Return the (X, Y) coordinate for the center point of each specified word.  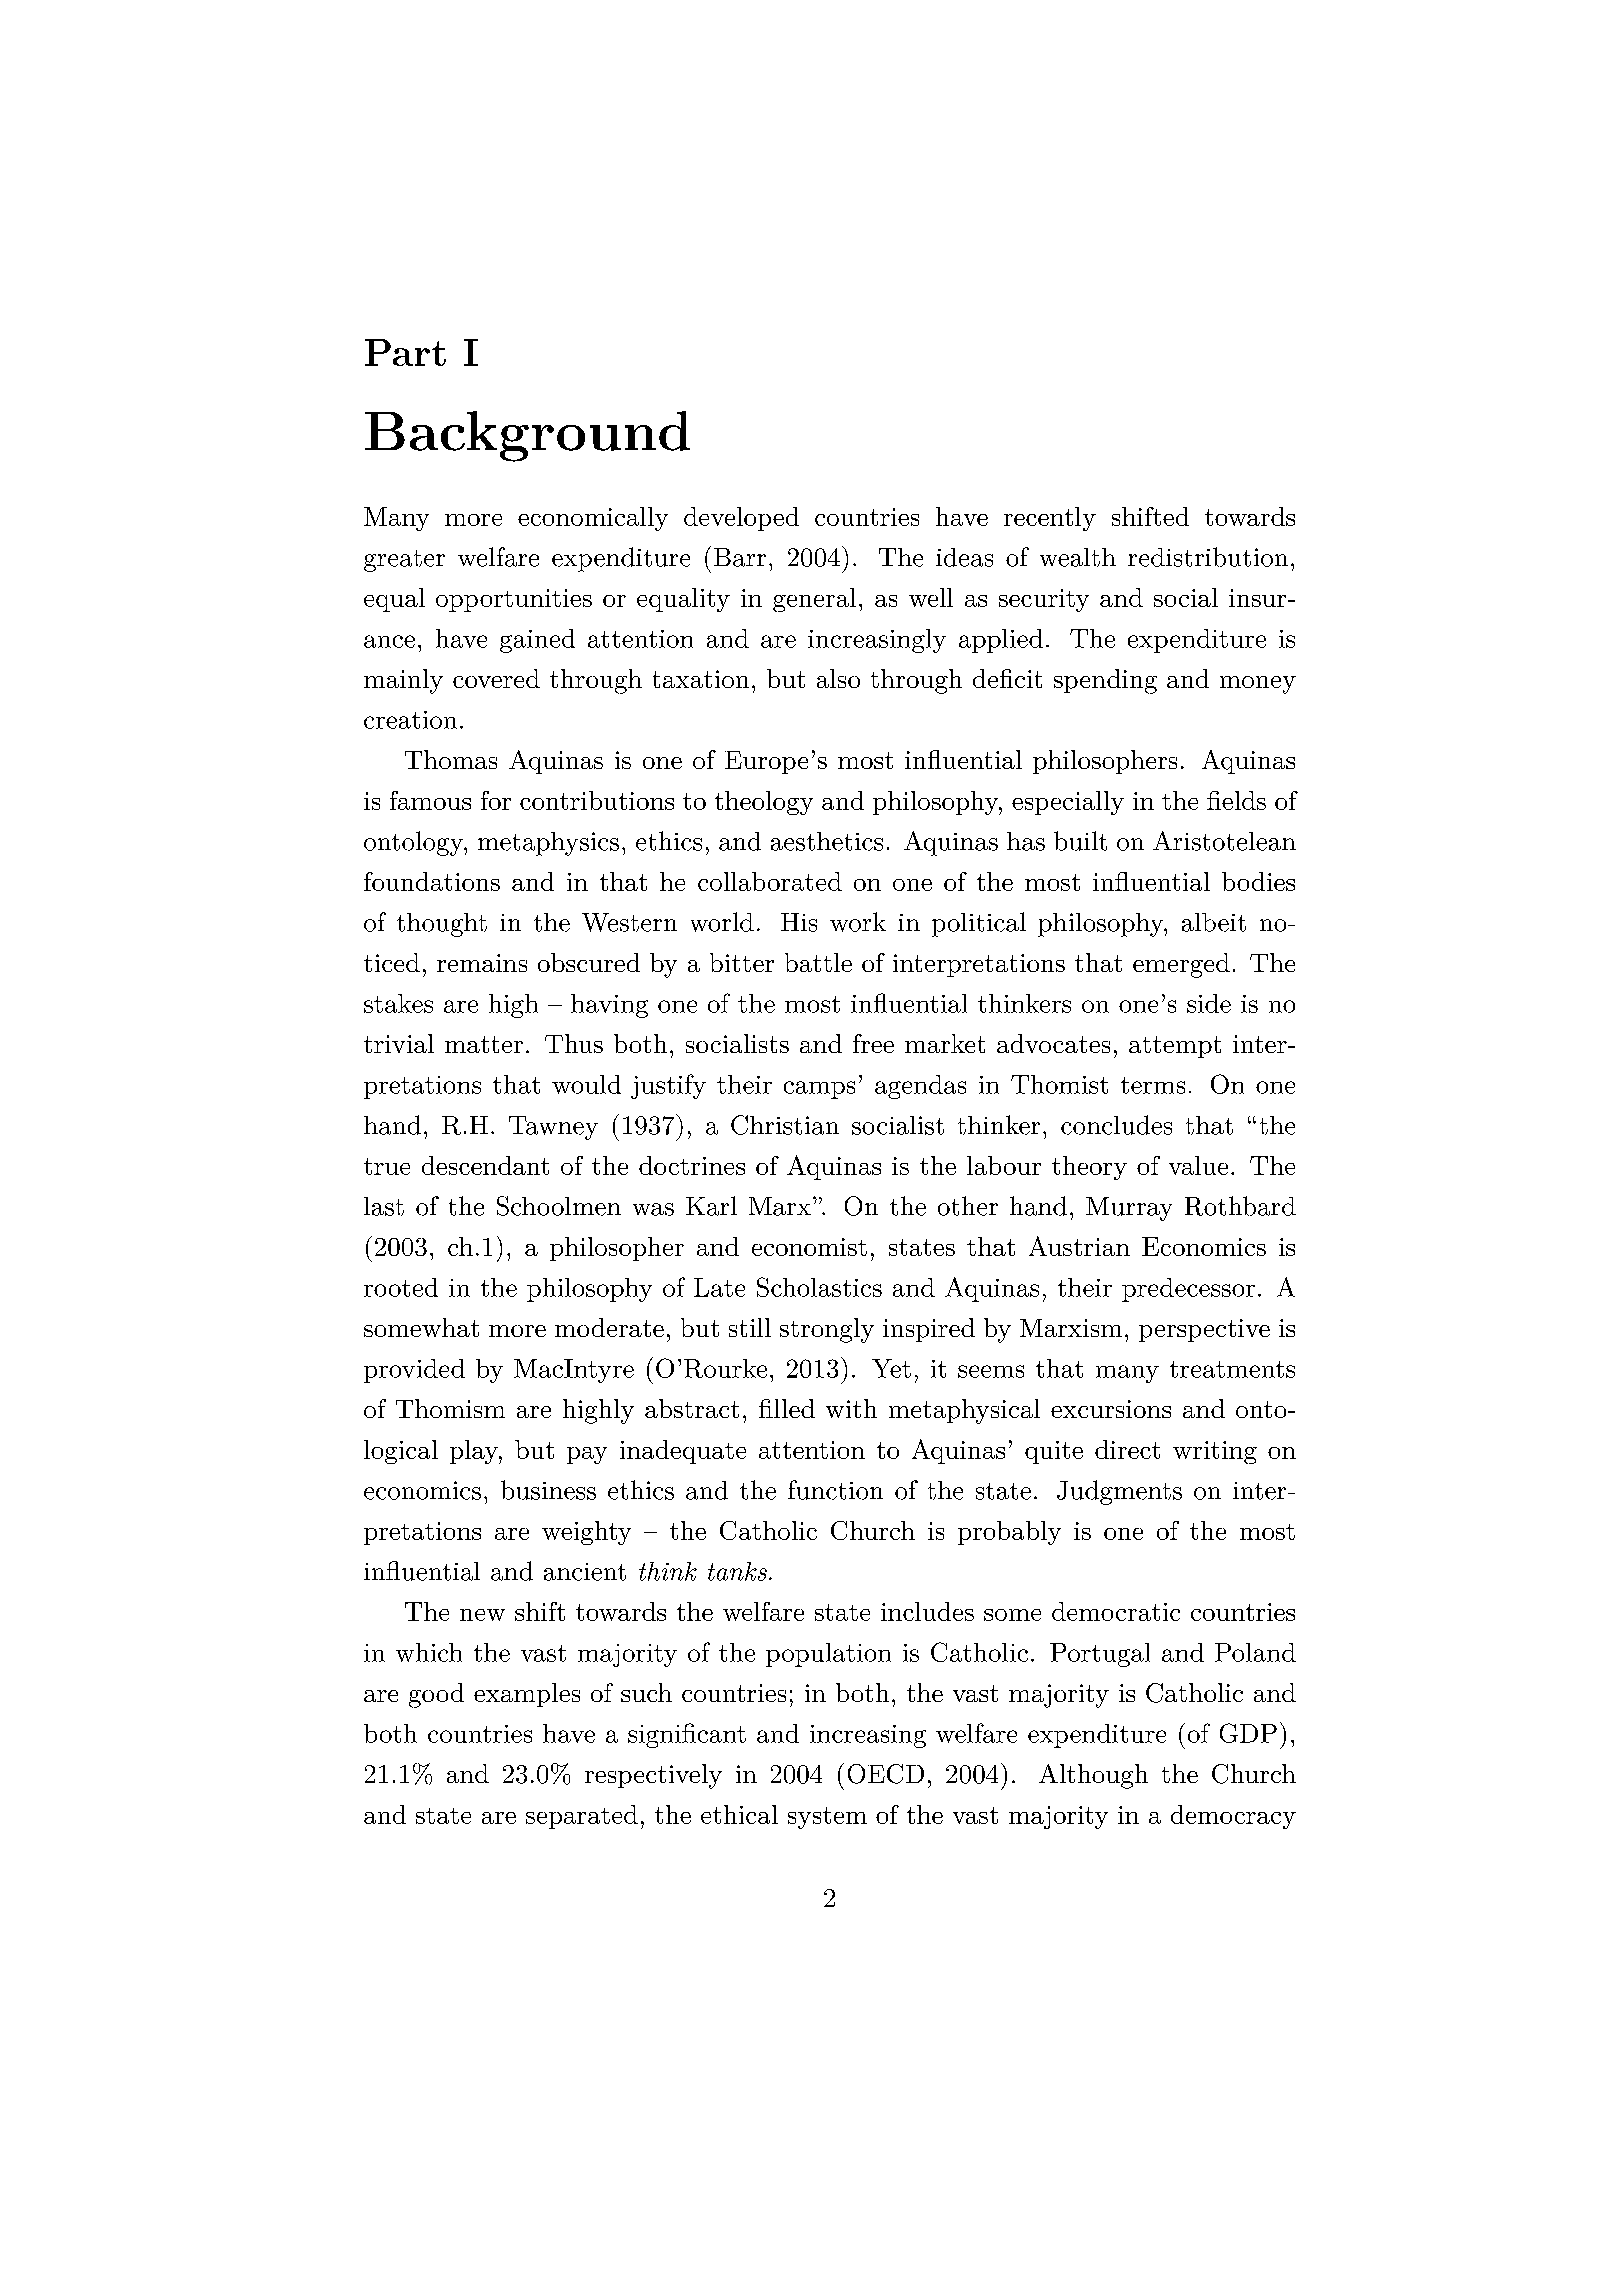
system (827, 1818)
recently (1050, 519)
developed (741, 519)
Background (527, 436)
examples (527, 1695)
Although (1093, 1776)
